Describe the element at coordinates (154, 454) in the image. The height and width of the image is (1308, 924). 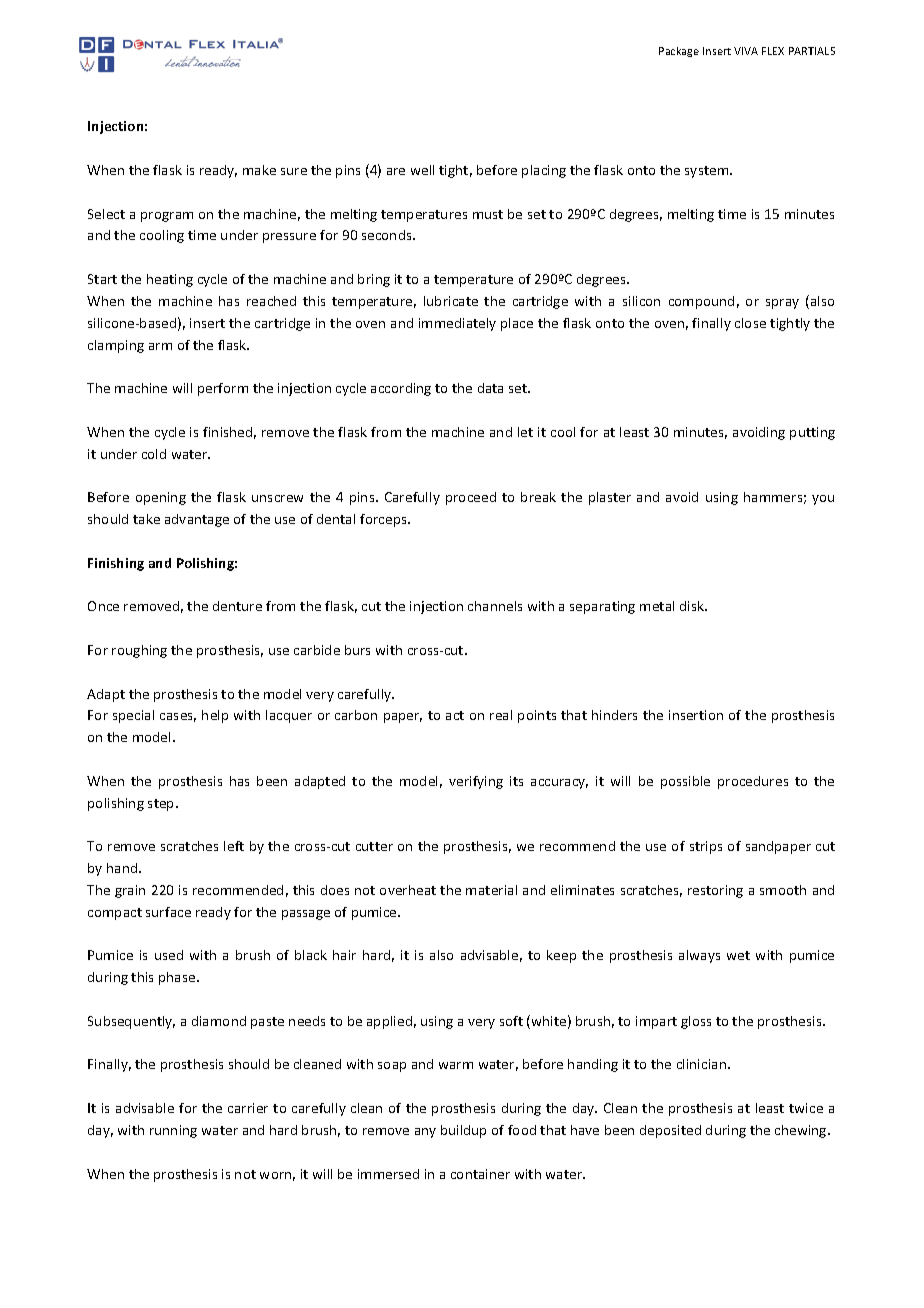
I see `cold` at that location.
